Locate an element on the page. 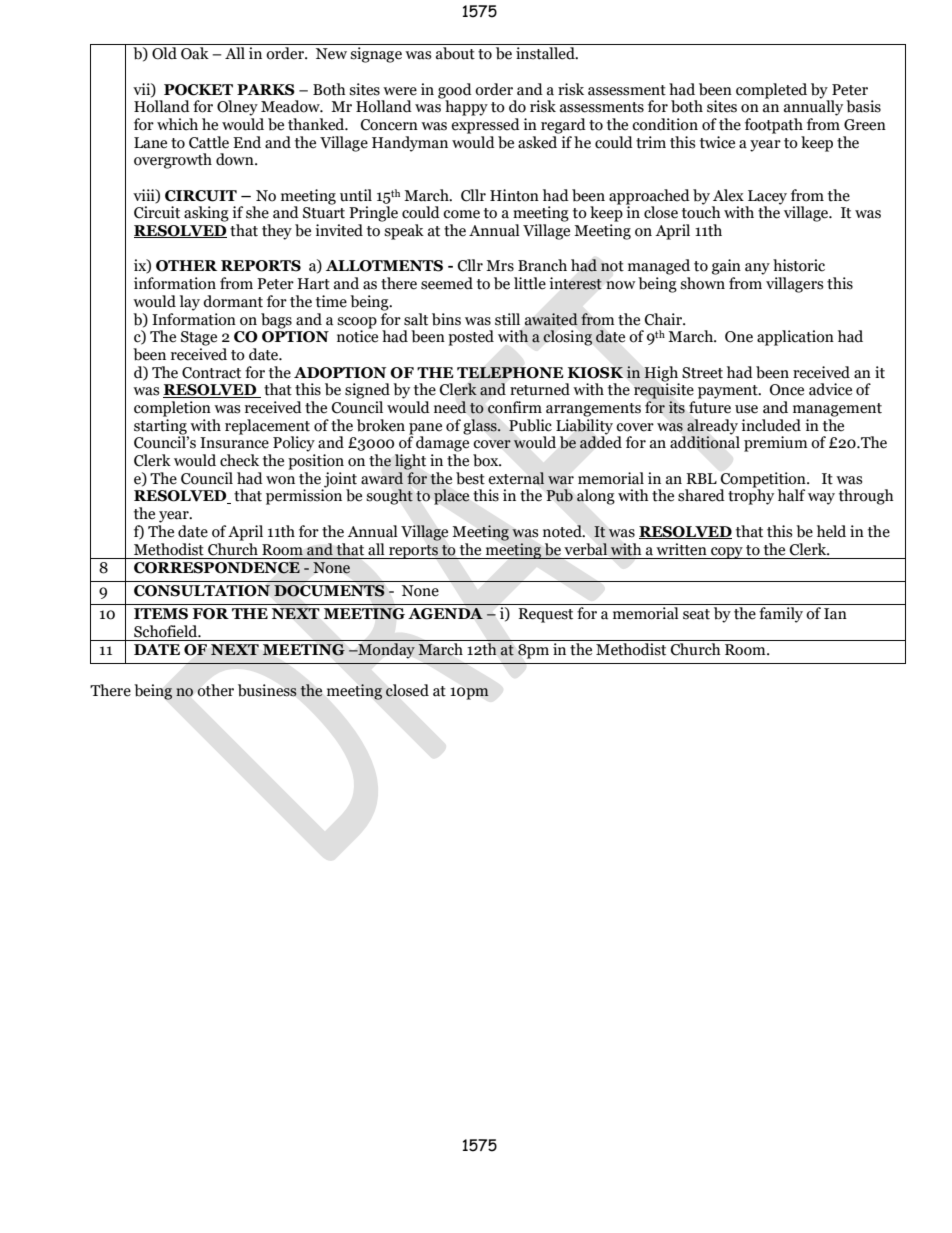 The image size is (952, 1233). PARKS is located at coordinates (266, 90).
